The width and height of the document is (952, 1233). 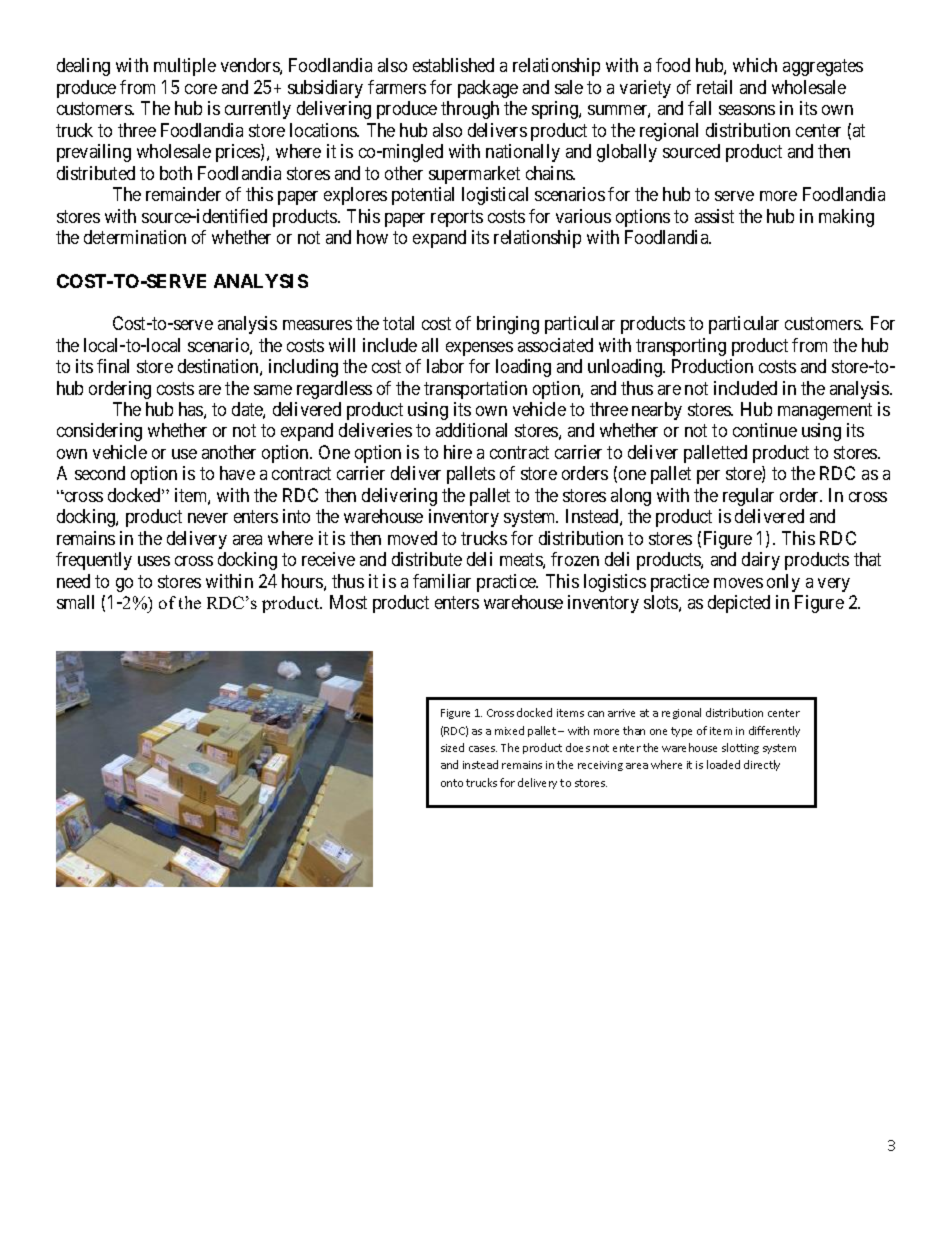 I want to click on directly, so click(x=762, y=765).
